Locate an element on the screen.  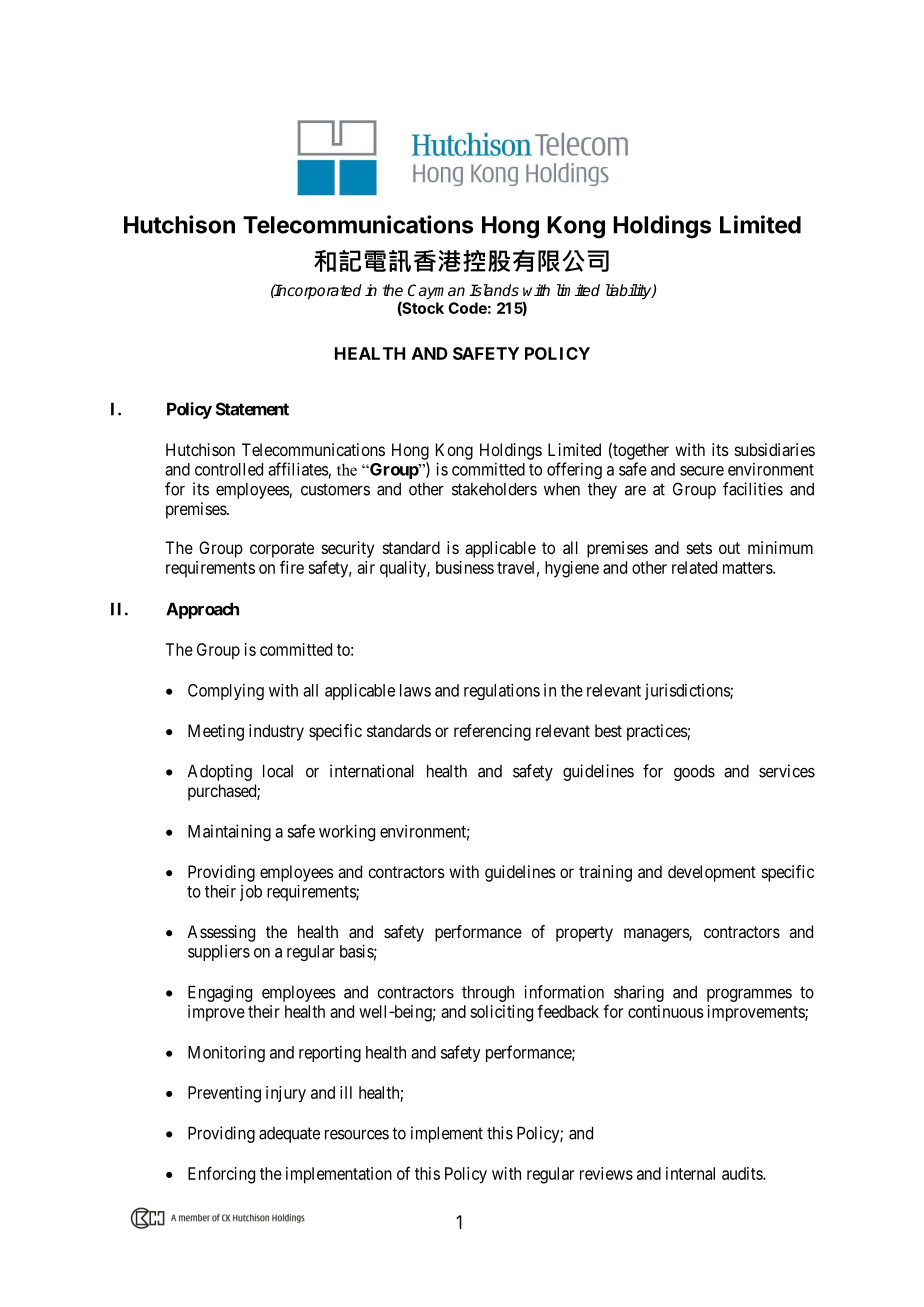
Statement is located at coordinates (252, 409).
